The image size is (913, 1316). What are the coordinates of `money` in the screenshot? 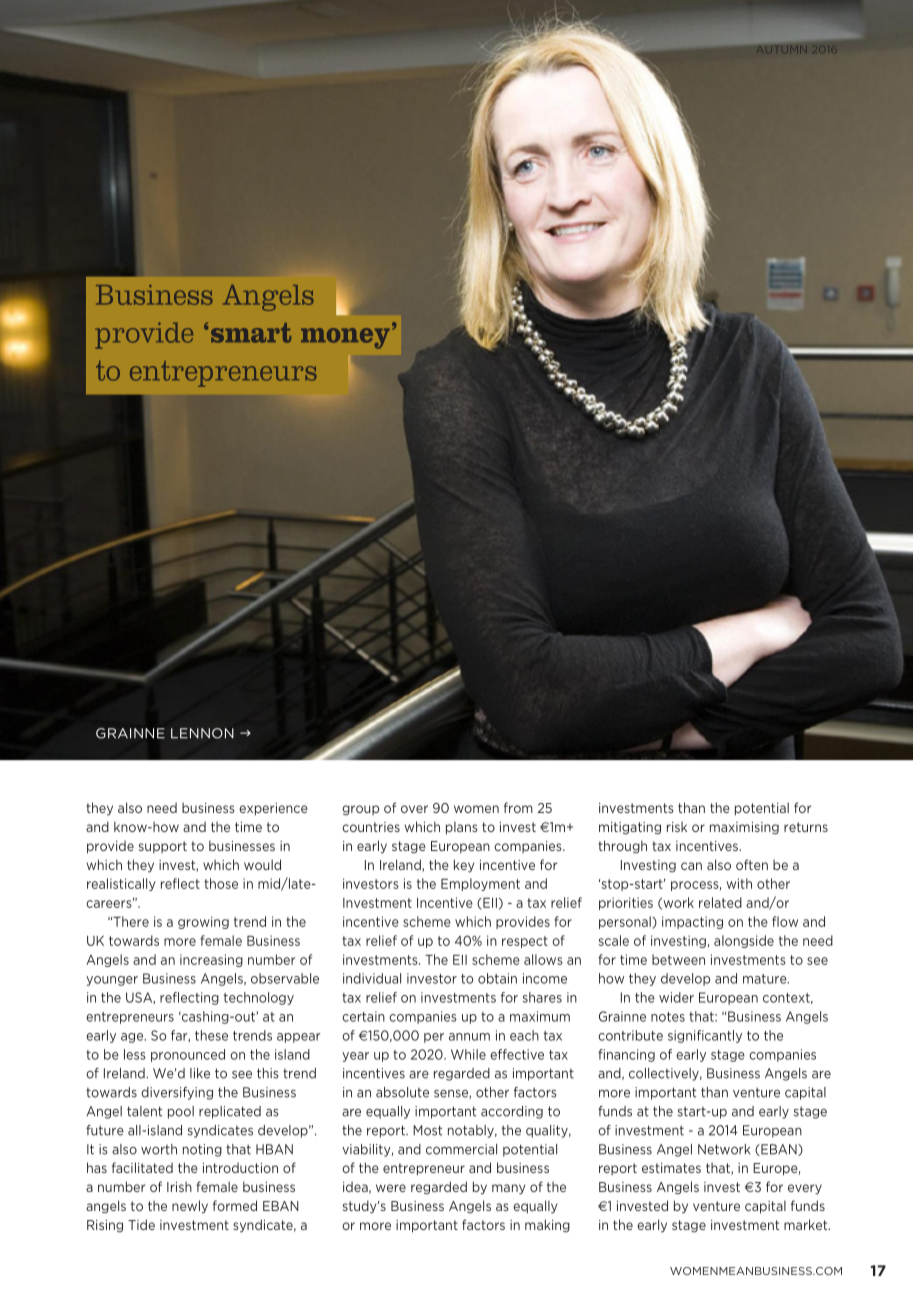 It's located at (345, 338).
